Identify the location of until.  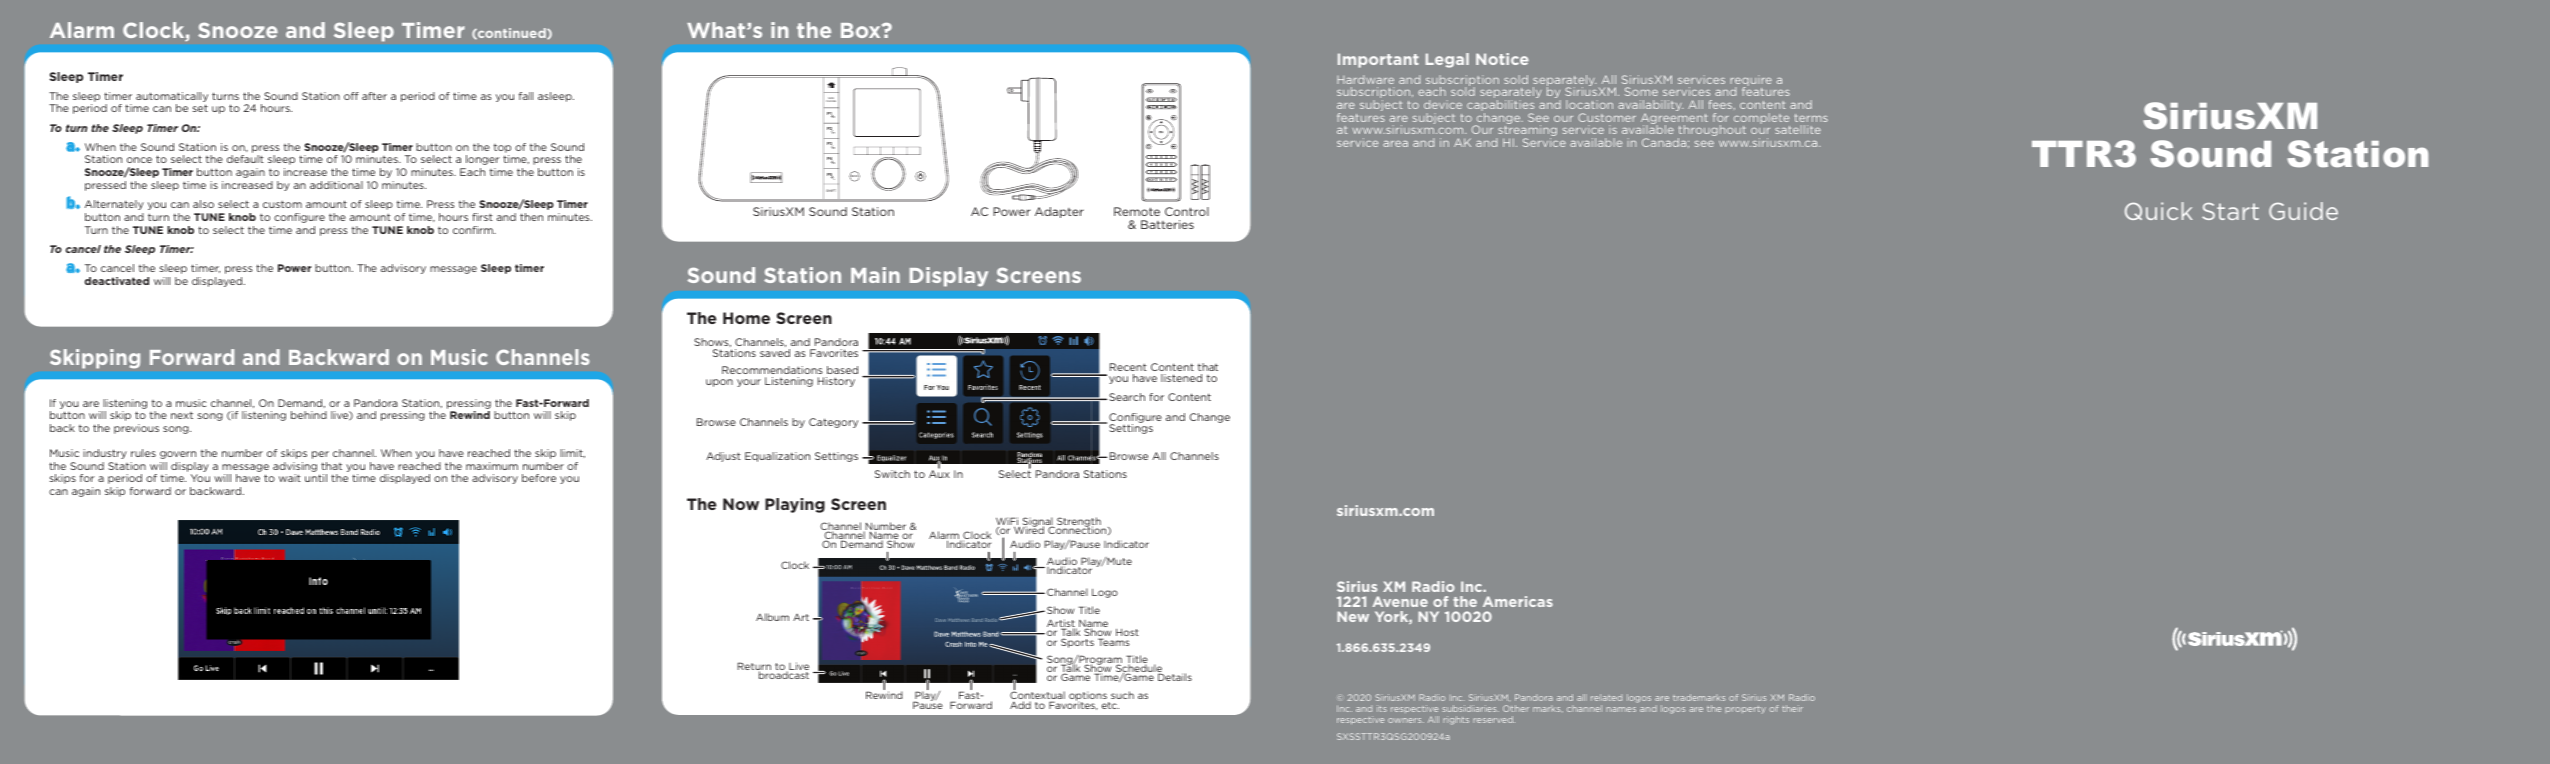
(316, 478).
